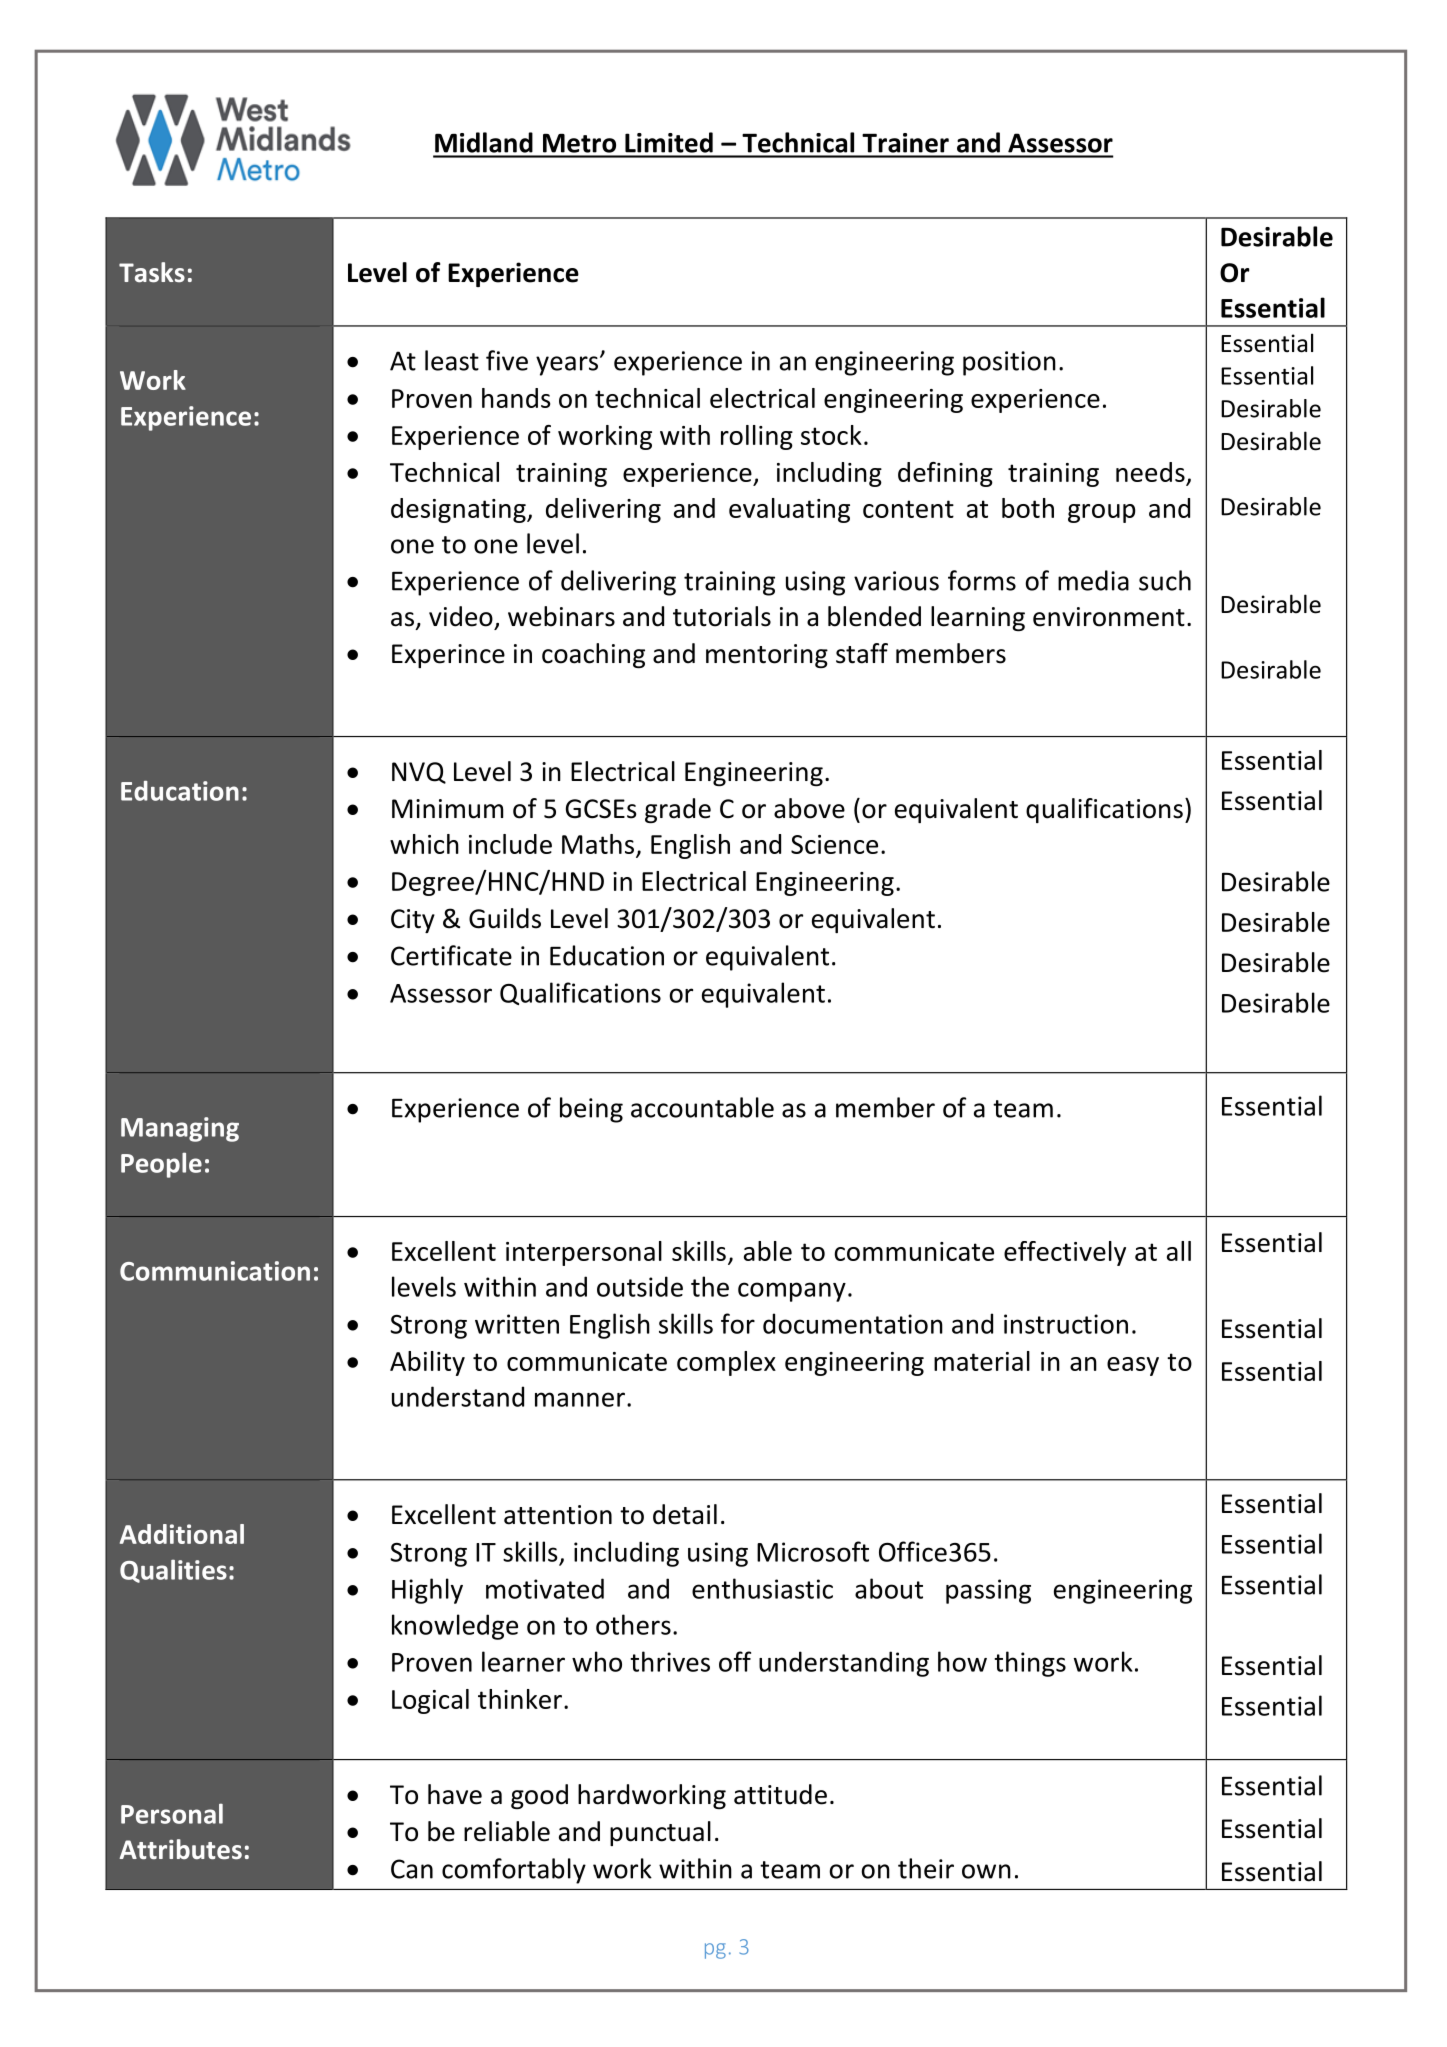 The image size is (1447, 2047). I want to click on outside, so click(640, 1286).
